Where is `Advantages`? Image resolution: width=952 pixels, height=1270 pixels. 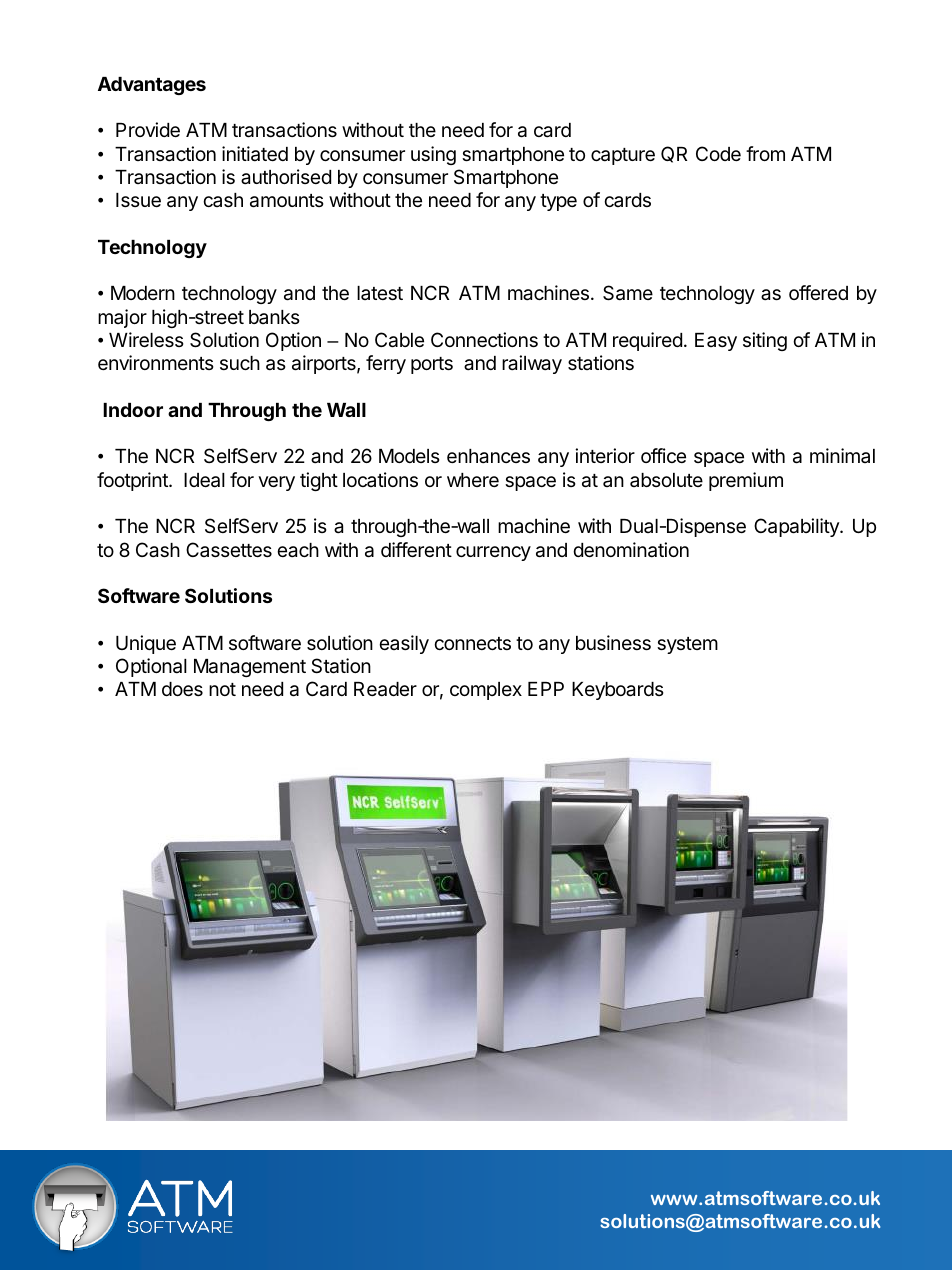
Advantages is located at coordinates (152, 86).
